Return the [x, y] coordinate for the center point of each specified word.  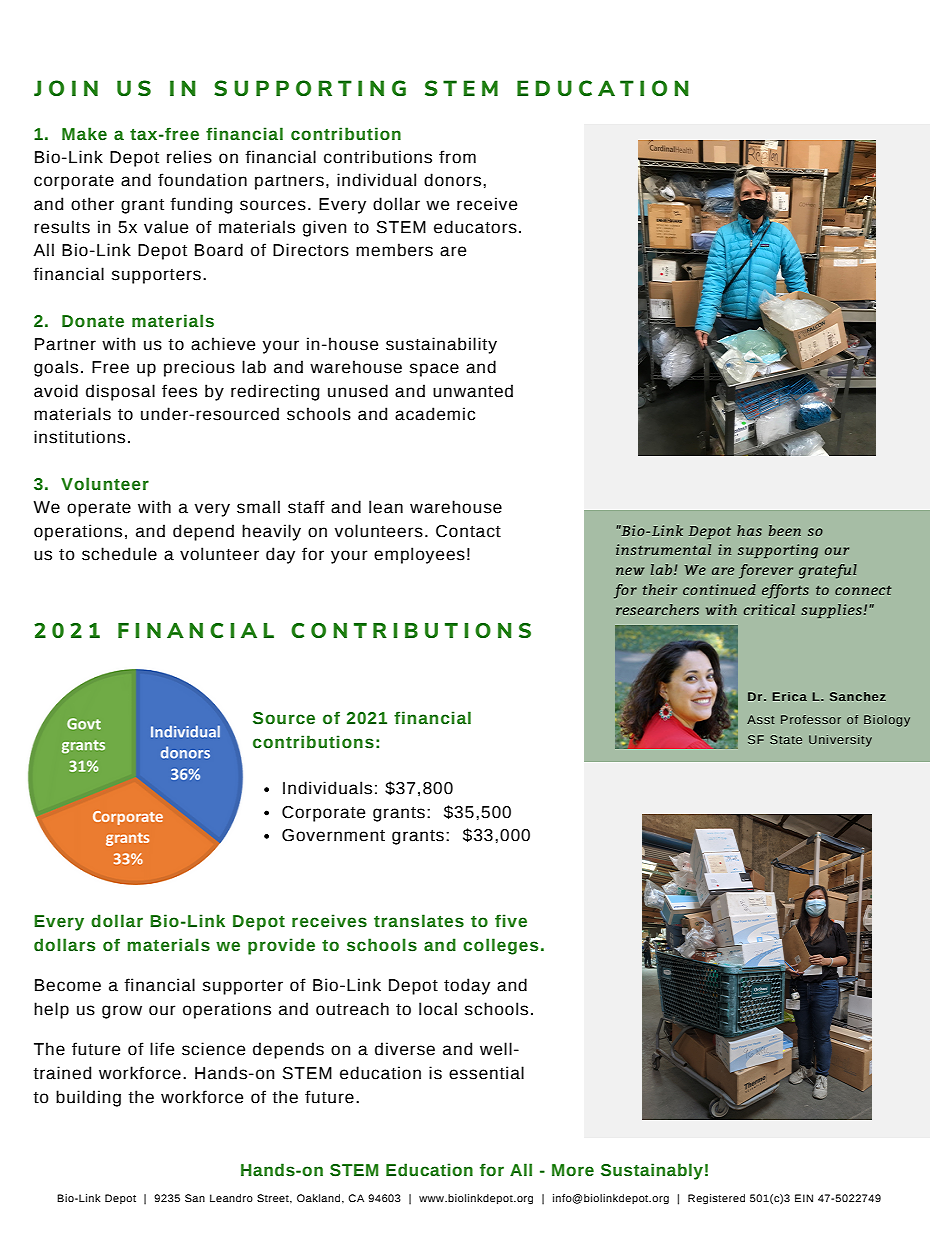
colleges [500, 946]
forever [766, 571]
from [457, 157]
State [786, 739]
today [467, 986]
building [88, 1098]
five [511, 921]
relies [189, 157]
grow [122, 1012]
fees [179, 391]
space [434, 370]
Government [333, 835]
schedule [119, 554]
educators [475, 227]
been [785, 530]
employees [419, 555]
